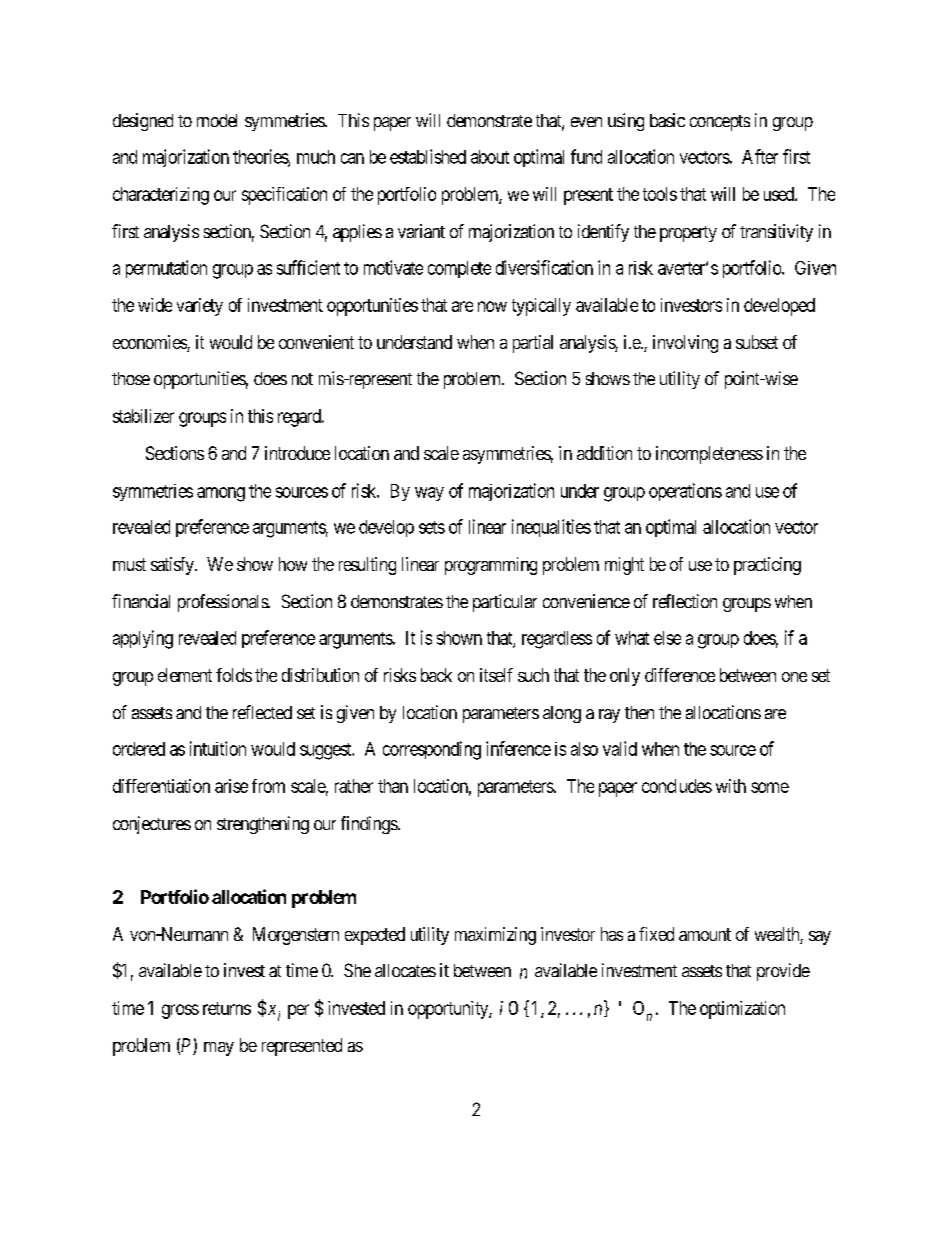 This image has width=952, height=1233. I want to click on professionals, so click(223, 603).
